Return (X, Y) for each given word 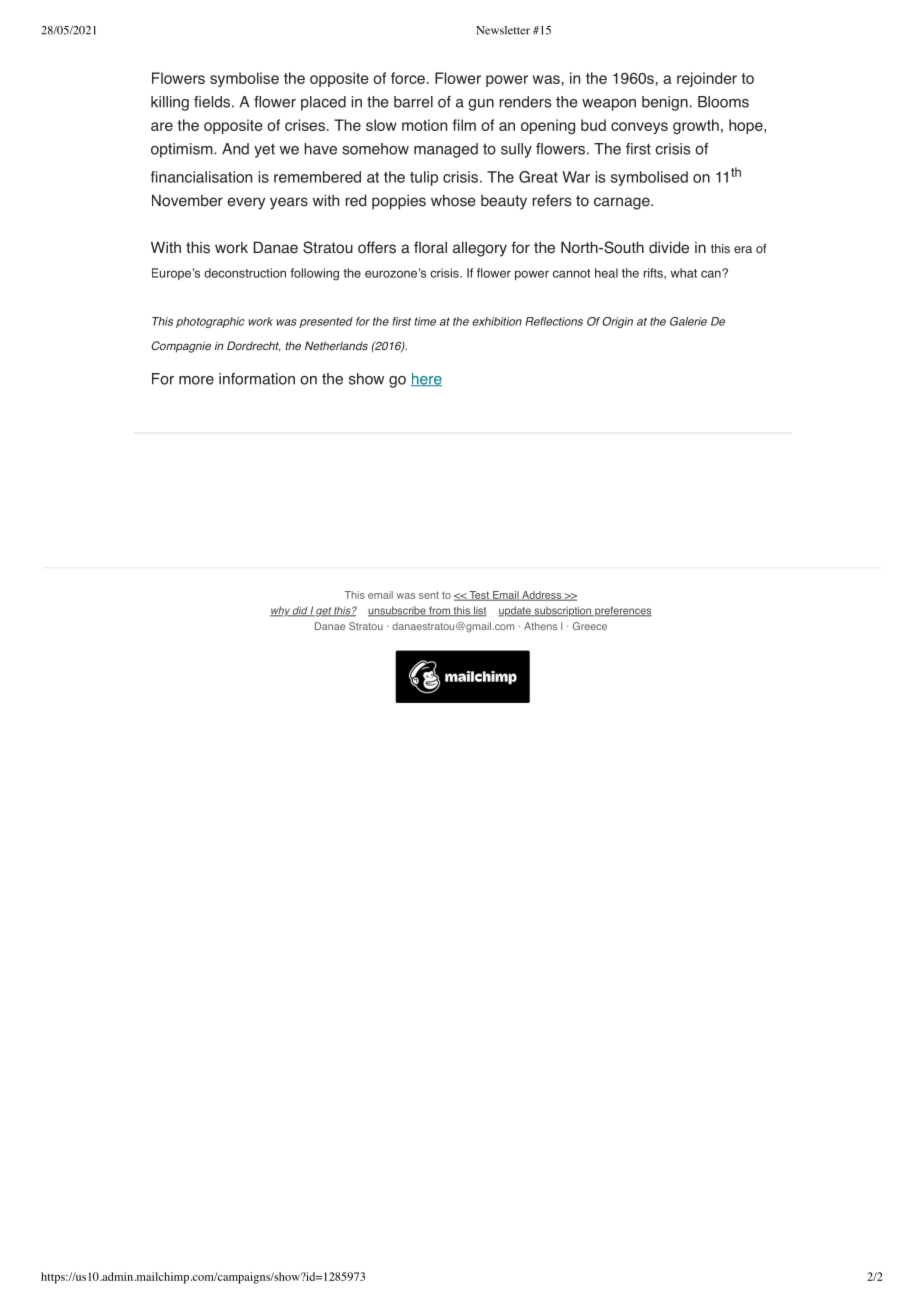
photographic (210, 322)
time (425, 321)
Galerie (688, 321)
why (281, 611)
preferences (622, 611)
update (515, 611)
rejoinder (707, 79)
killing (170, 103)
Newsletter (503, 30)
